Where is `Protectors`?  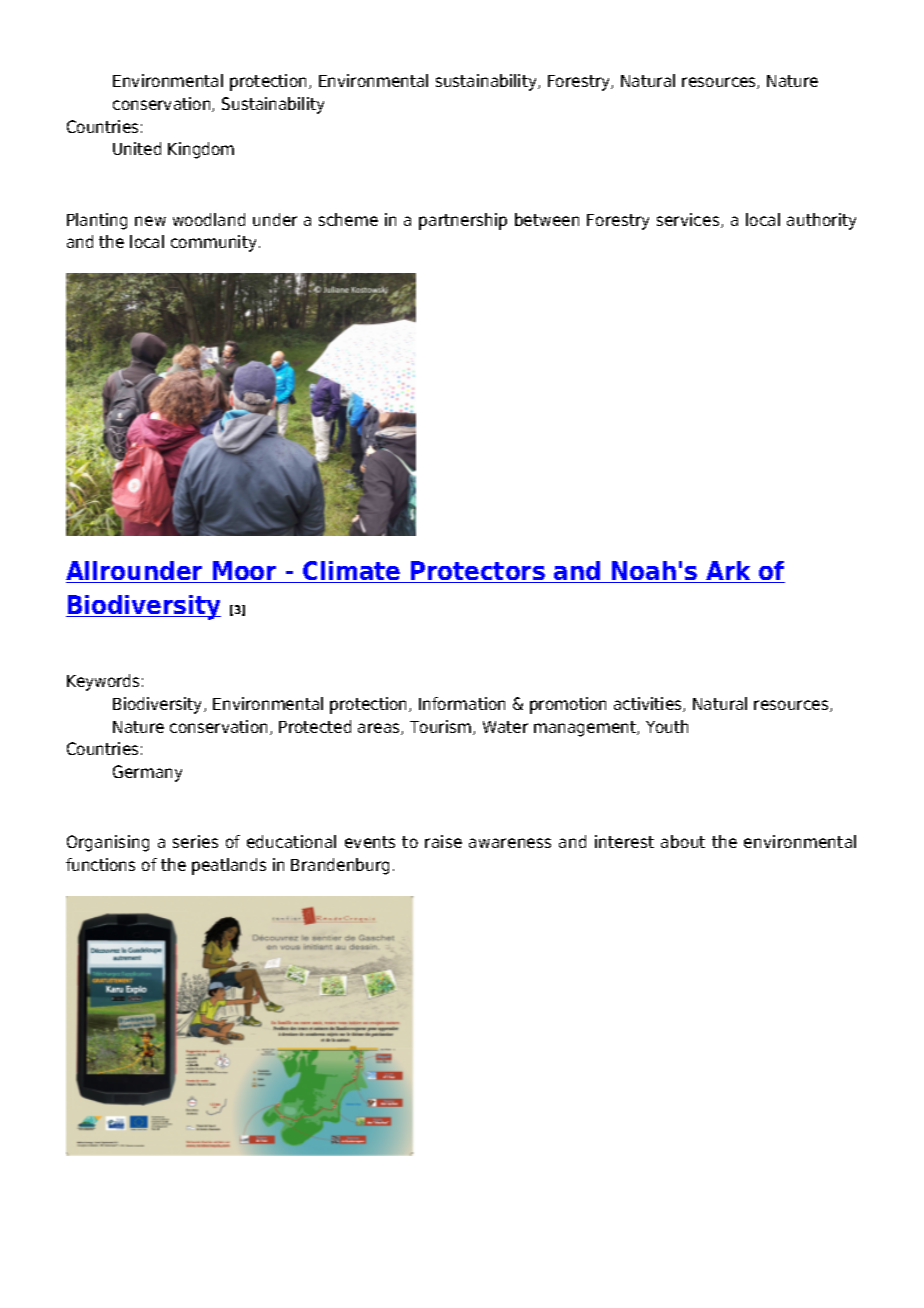 Protectors is located at coordinates (478, 572).
